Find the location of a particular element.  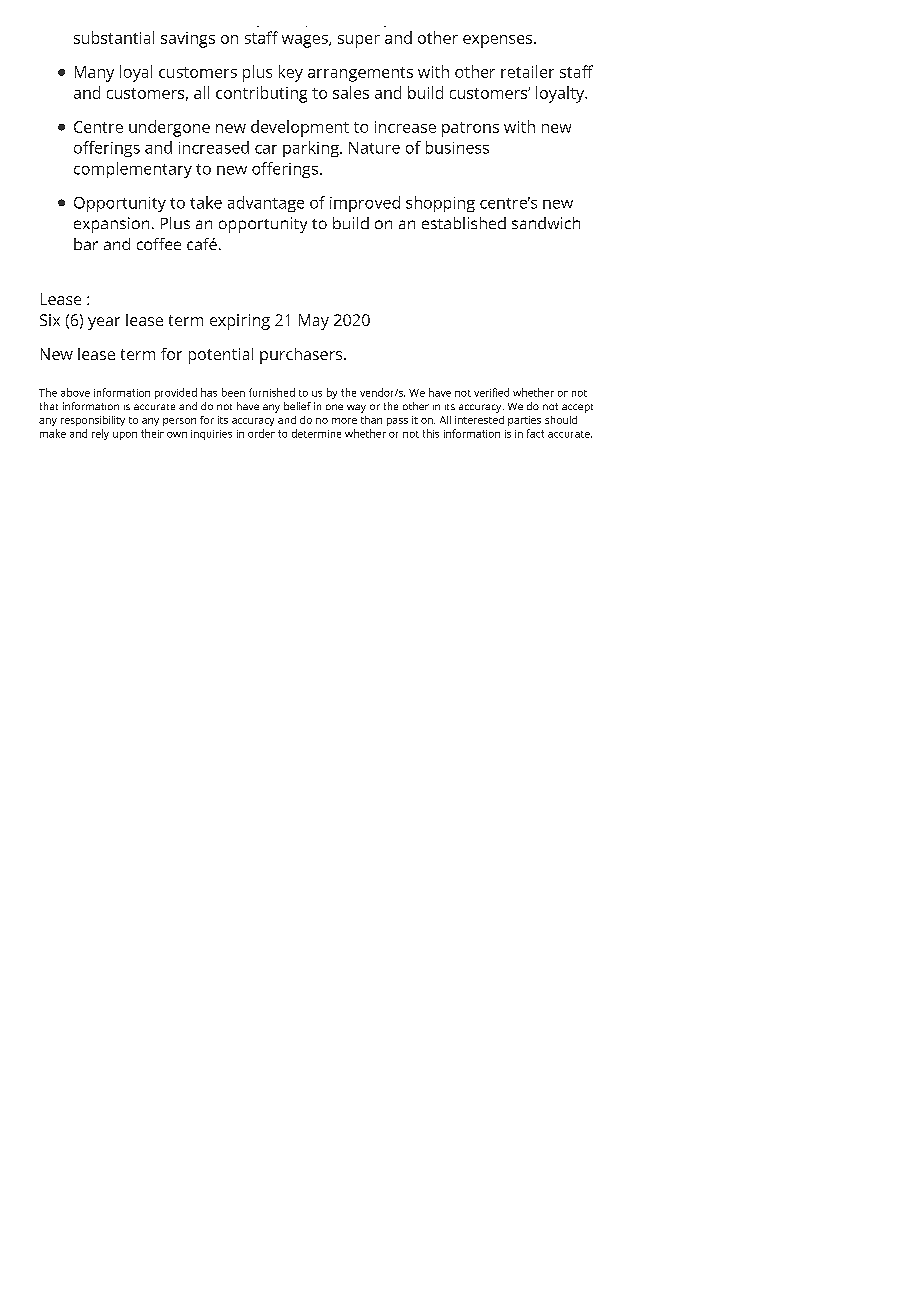

sandwich is located at coordinates (546, 223).
